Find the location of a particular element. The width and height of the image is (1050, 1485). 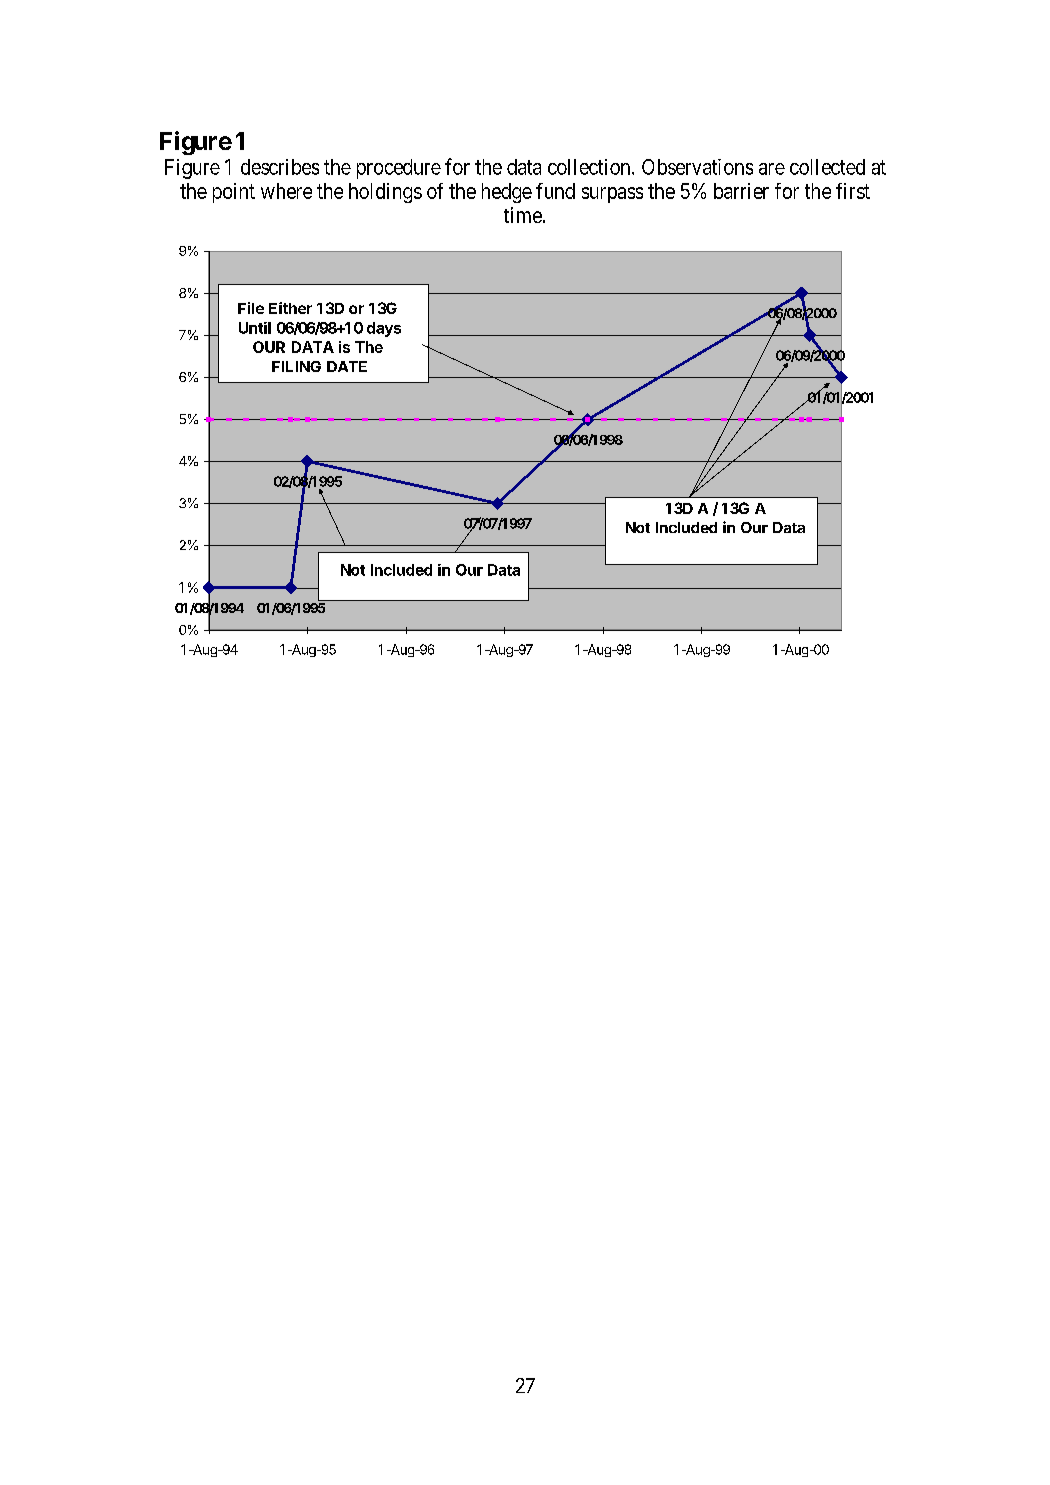

where is located at coordinates (286, 191).
